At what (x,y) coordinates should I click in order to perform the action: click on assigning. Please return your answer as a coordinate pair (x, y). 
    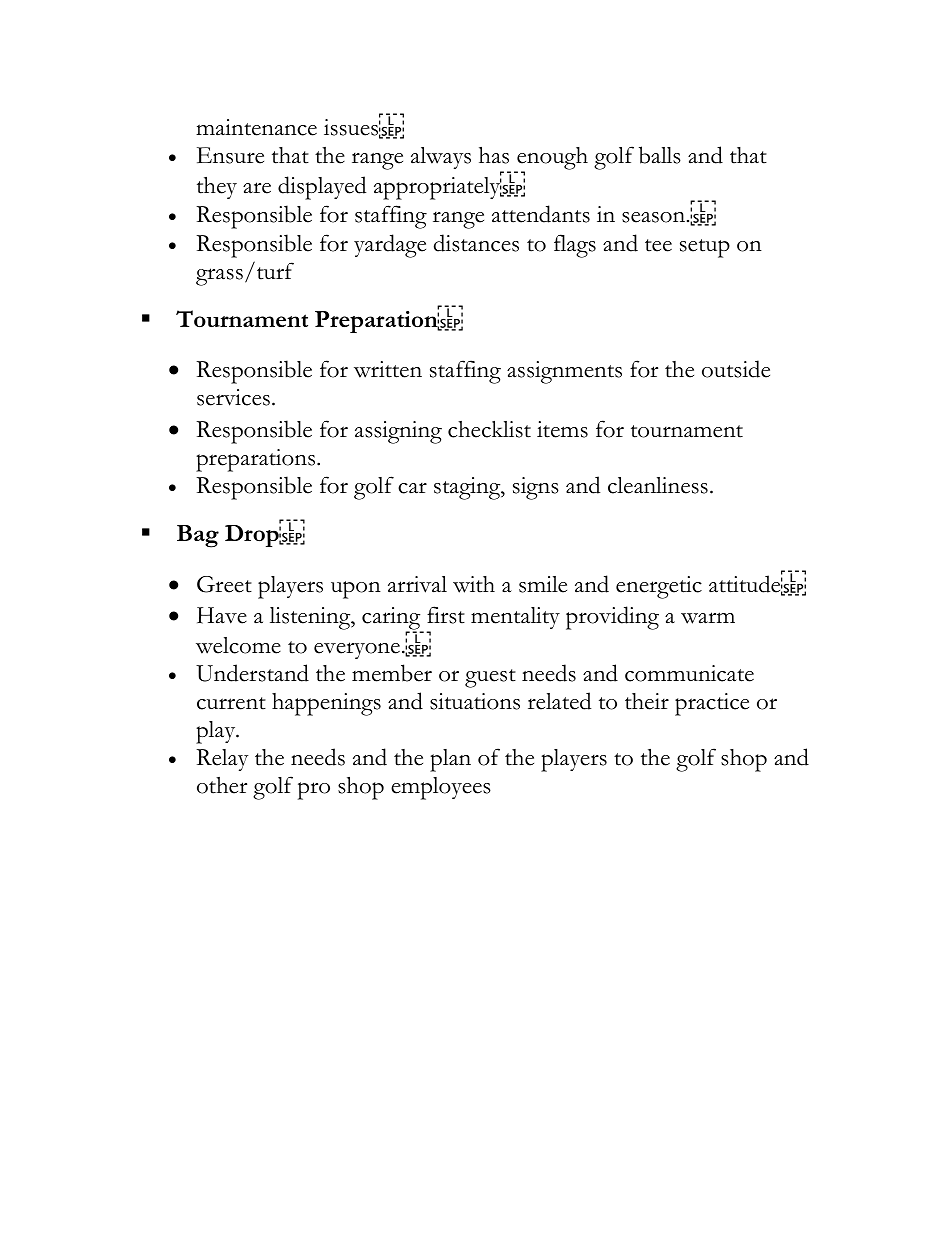
    Looking at the image, I should click on (398, 432).
